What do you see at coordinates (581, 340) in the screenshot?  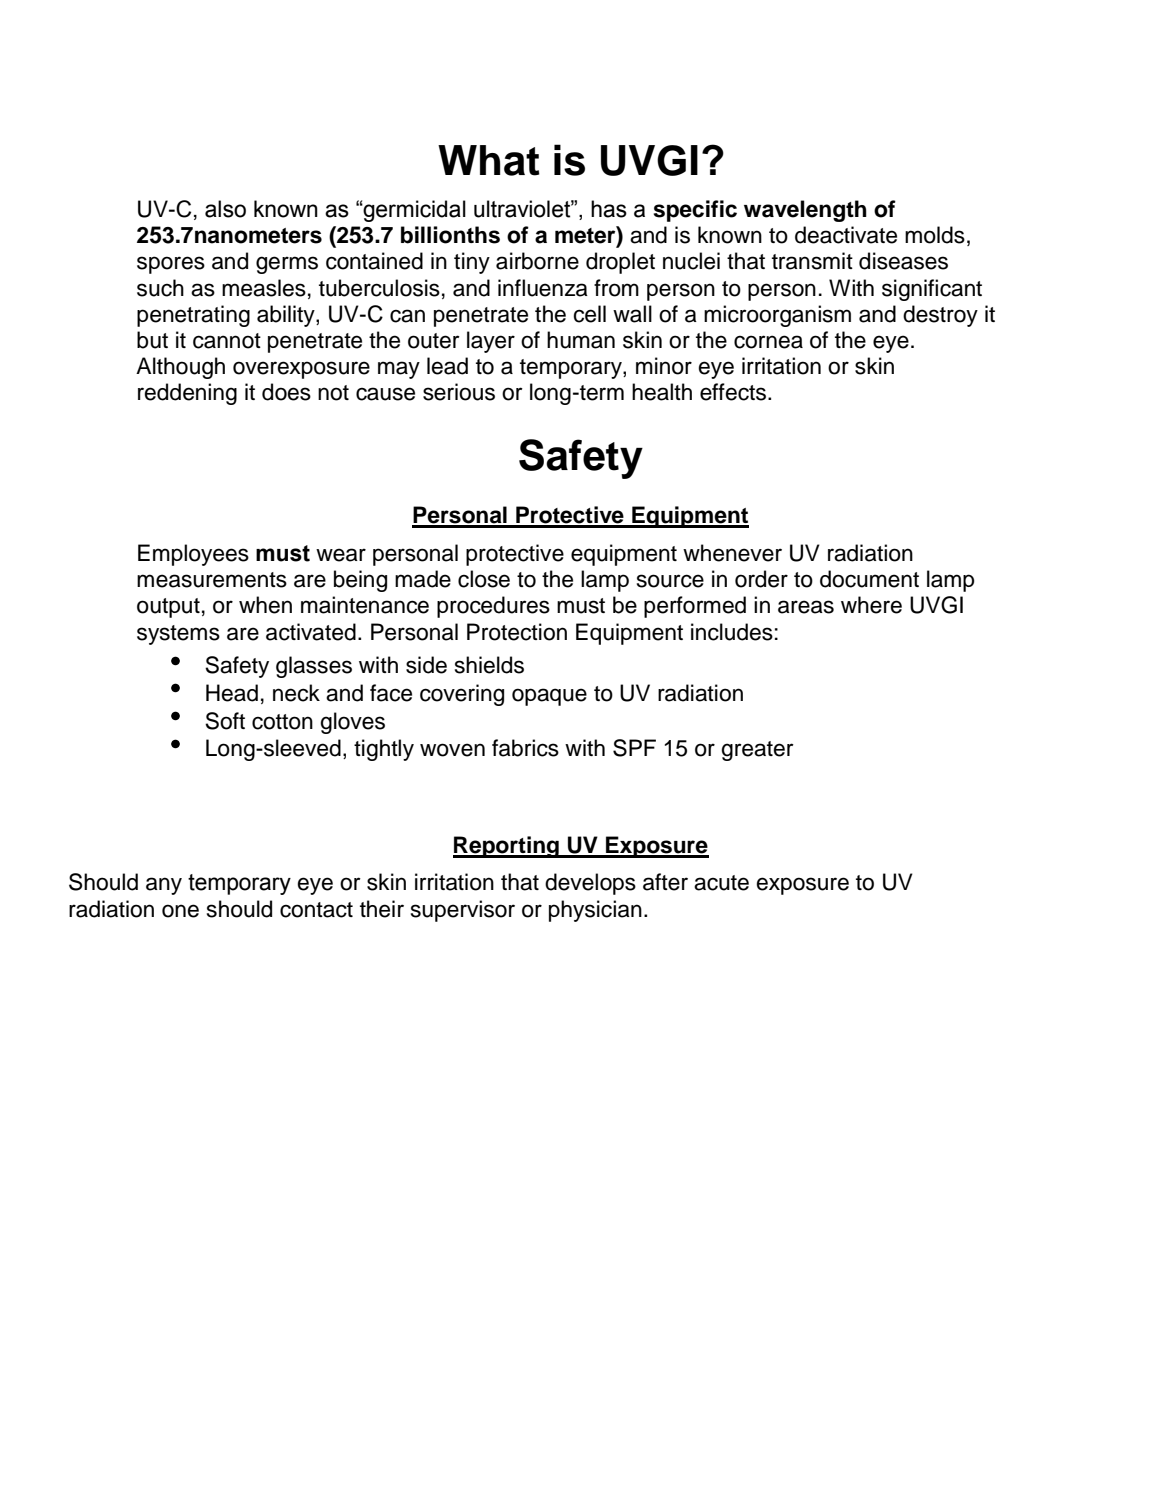 I see `human` at bounding box center [581, 340].
